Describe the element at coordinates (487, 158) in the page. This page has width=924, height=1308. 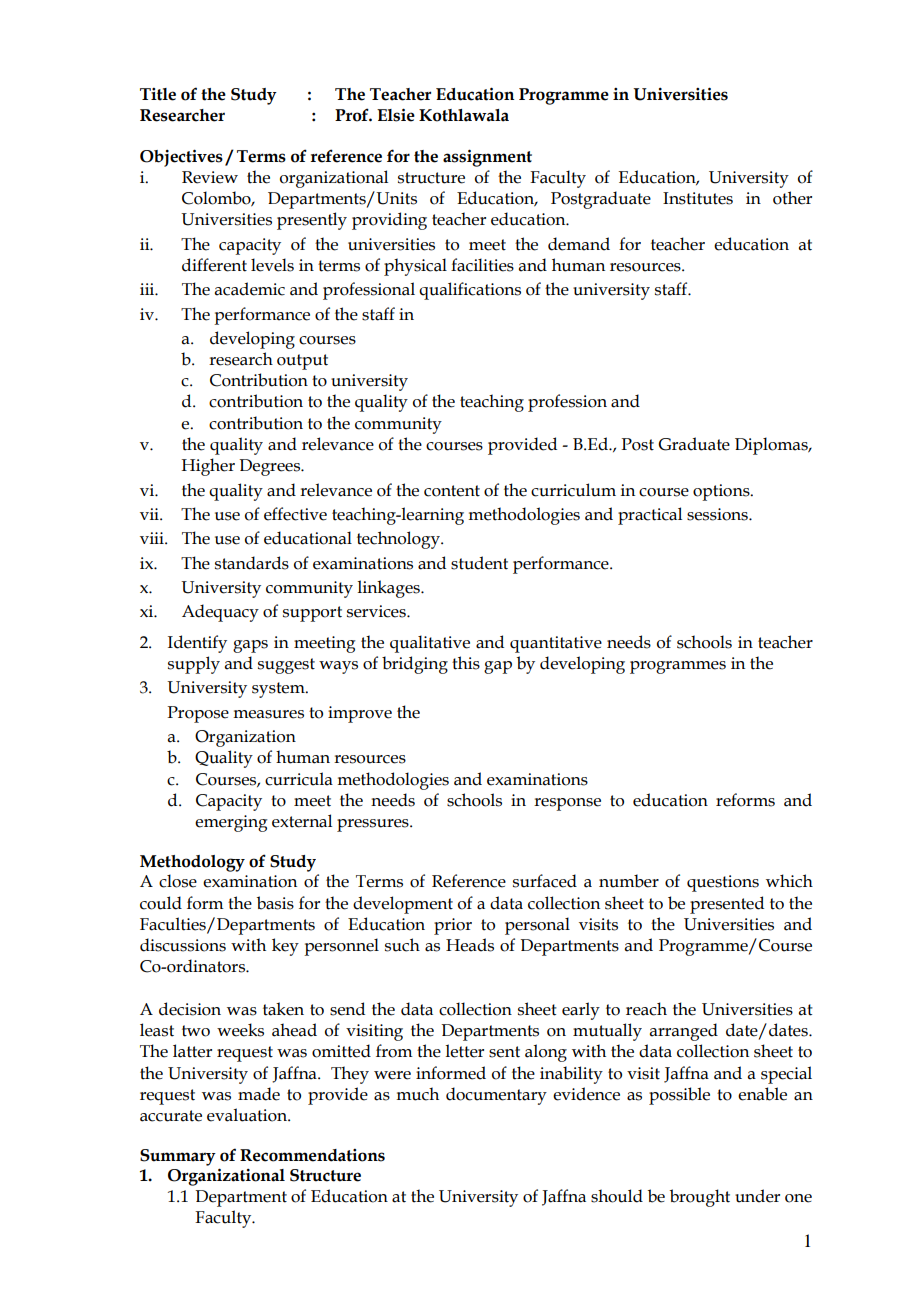
I see `assignment` at that location.
